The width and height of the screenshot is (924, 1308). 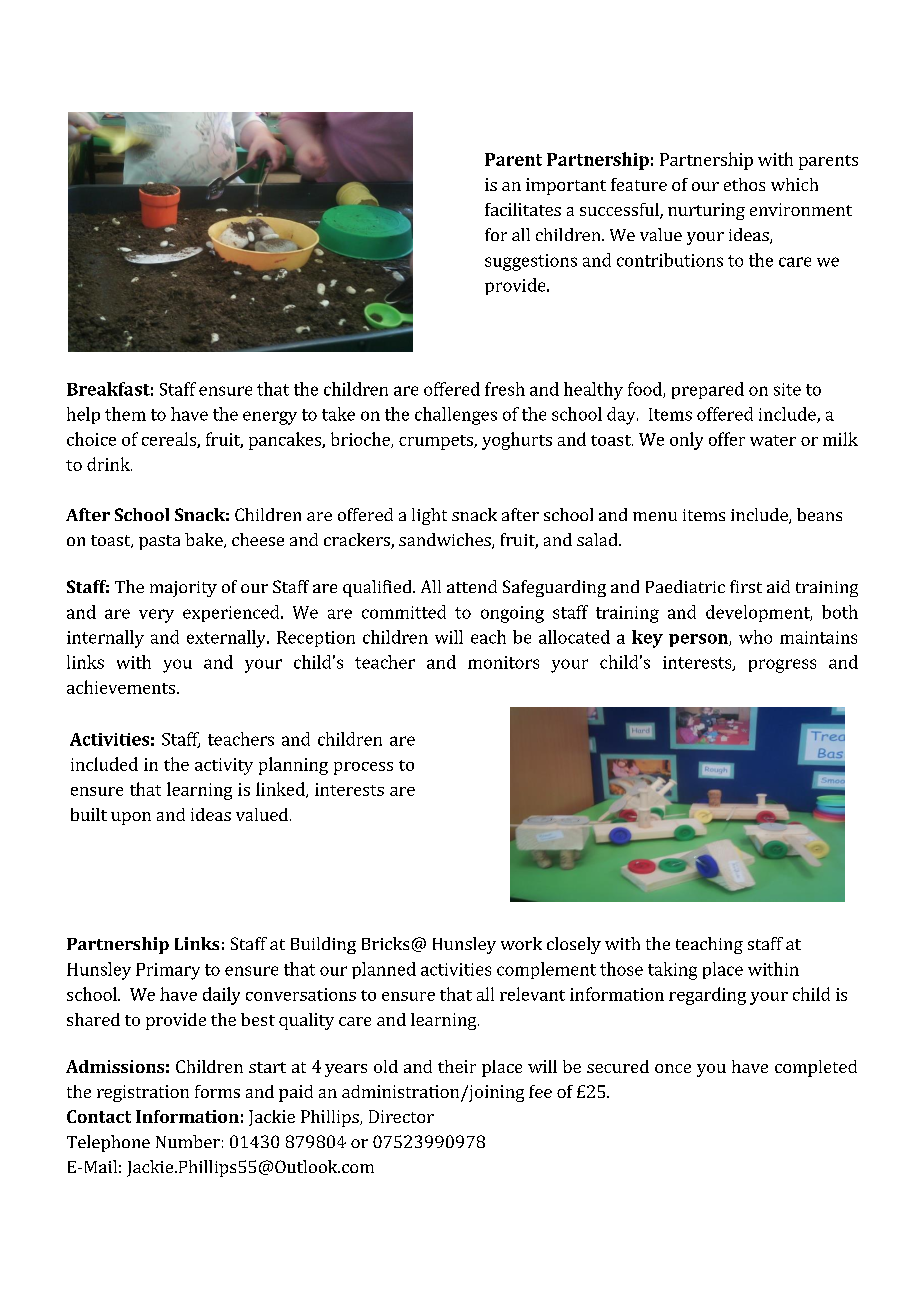 I want to click on process, so click(x=363, y=768).
